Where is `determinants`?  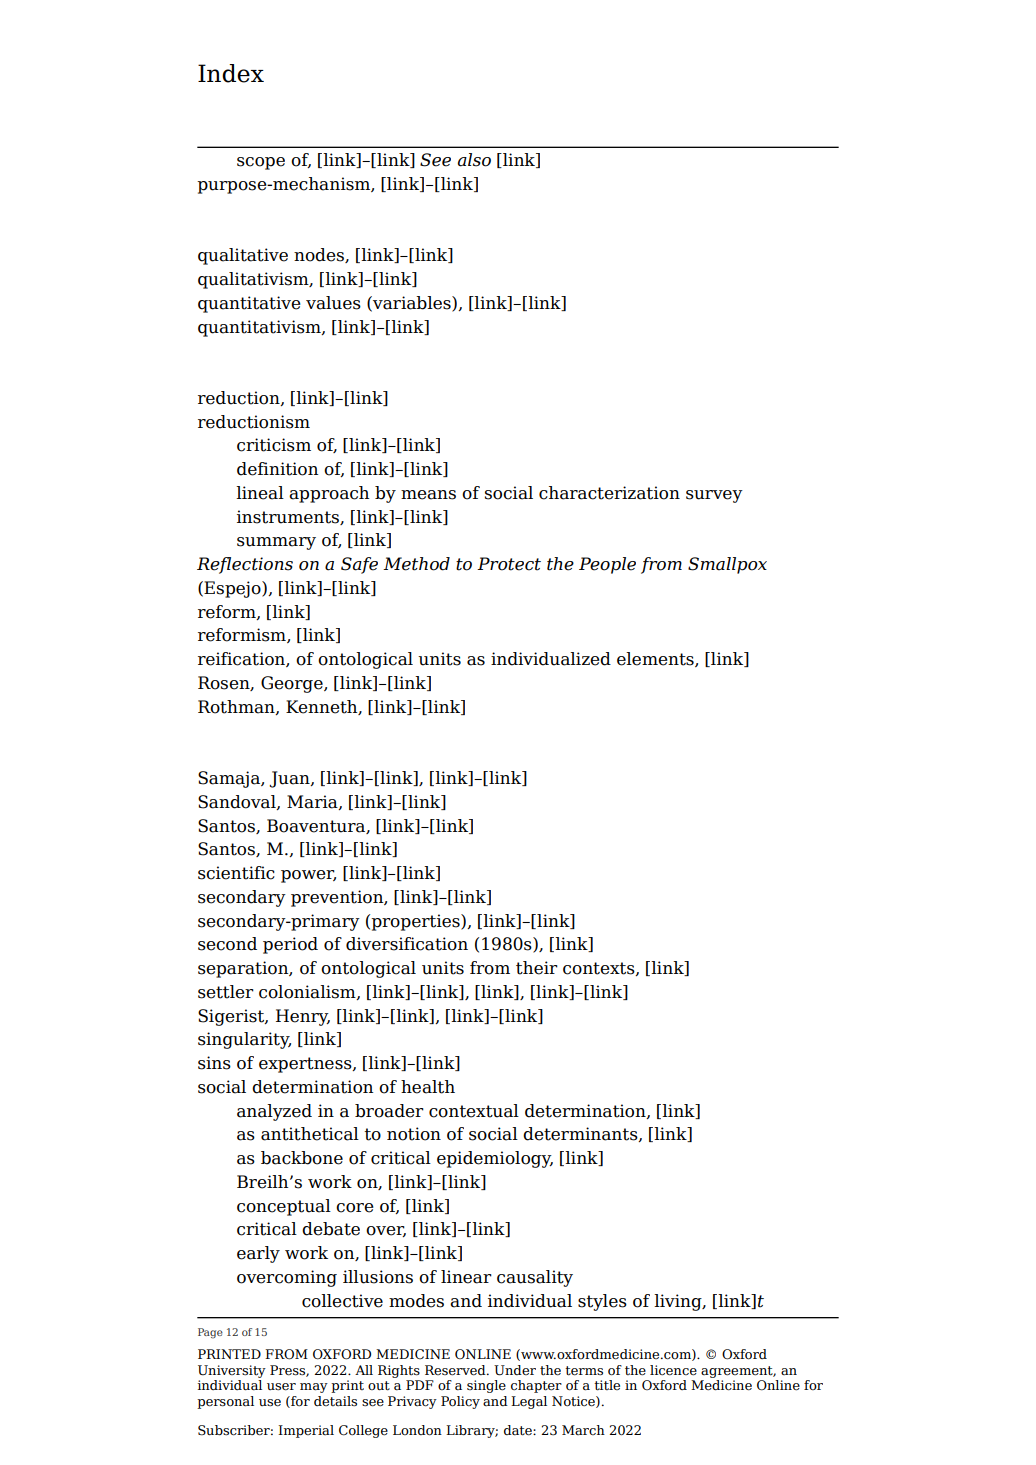
determinants is located at coordinates (581, 1134).
